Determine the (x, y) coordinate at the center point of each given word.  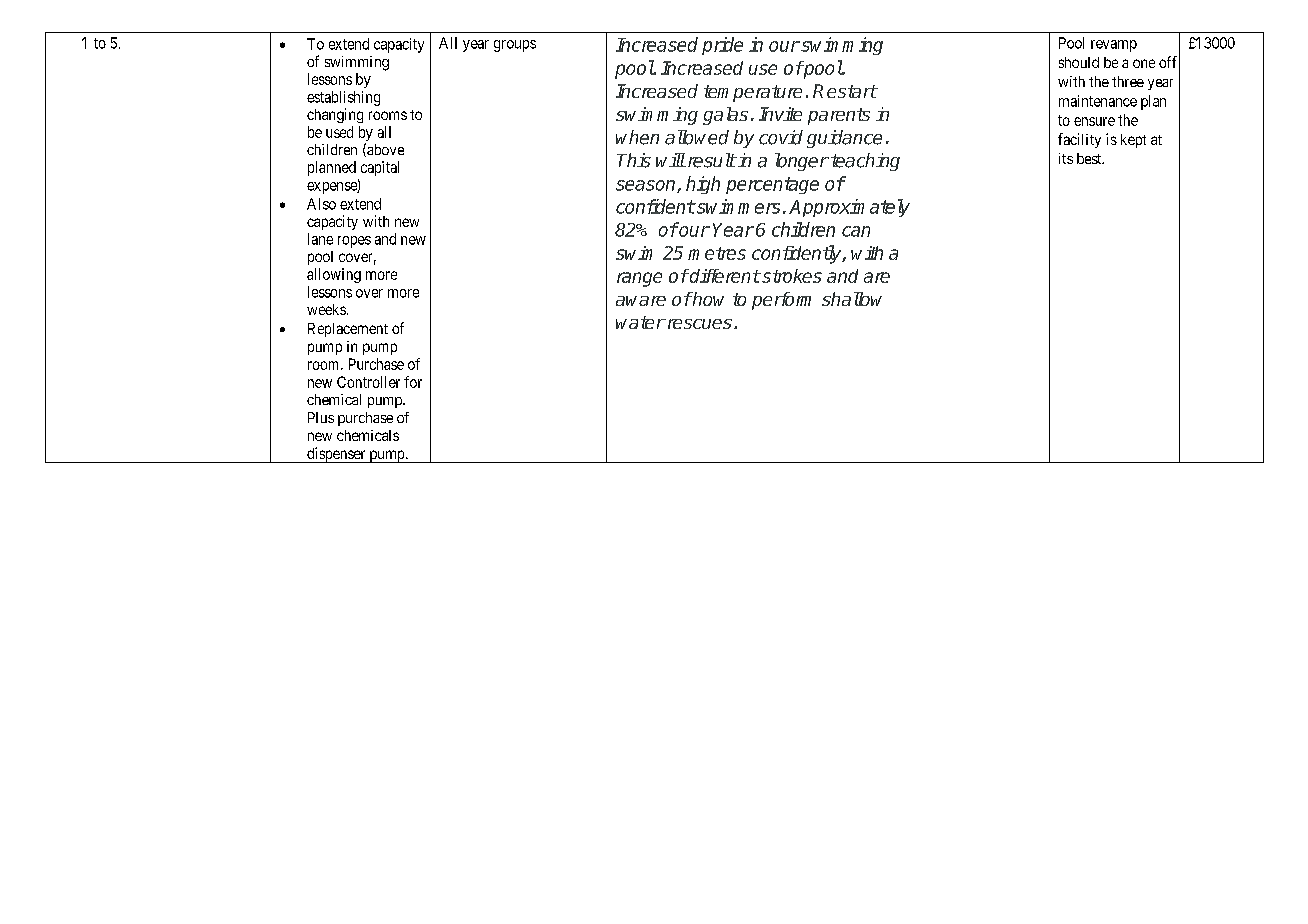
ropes (354, 242)
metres (717, 253)
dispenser (336, 455)
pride (722, 46)
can (856, 231)
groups (515, 46)
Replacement (348, 330)
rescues (698, 324)
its (1066, 158)
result (710, 160)
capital (380, 168)
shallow (852, 299)
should (1079, 62)
